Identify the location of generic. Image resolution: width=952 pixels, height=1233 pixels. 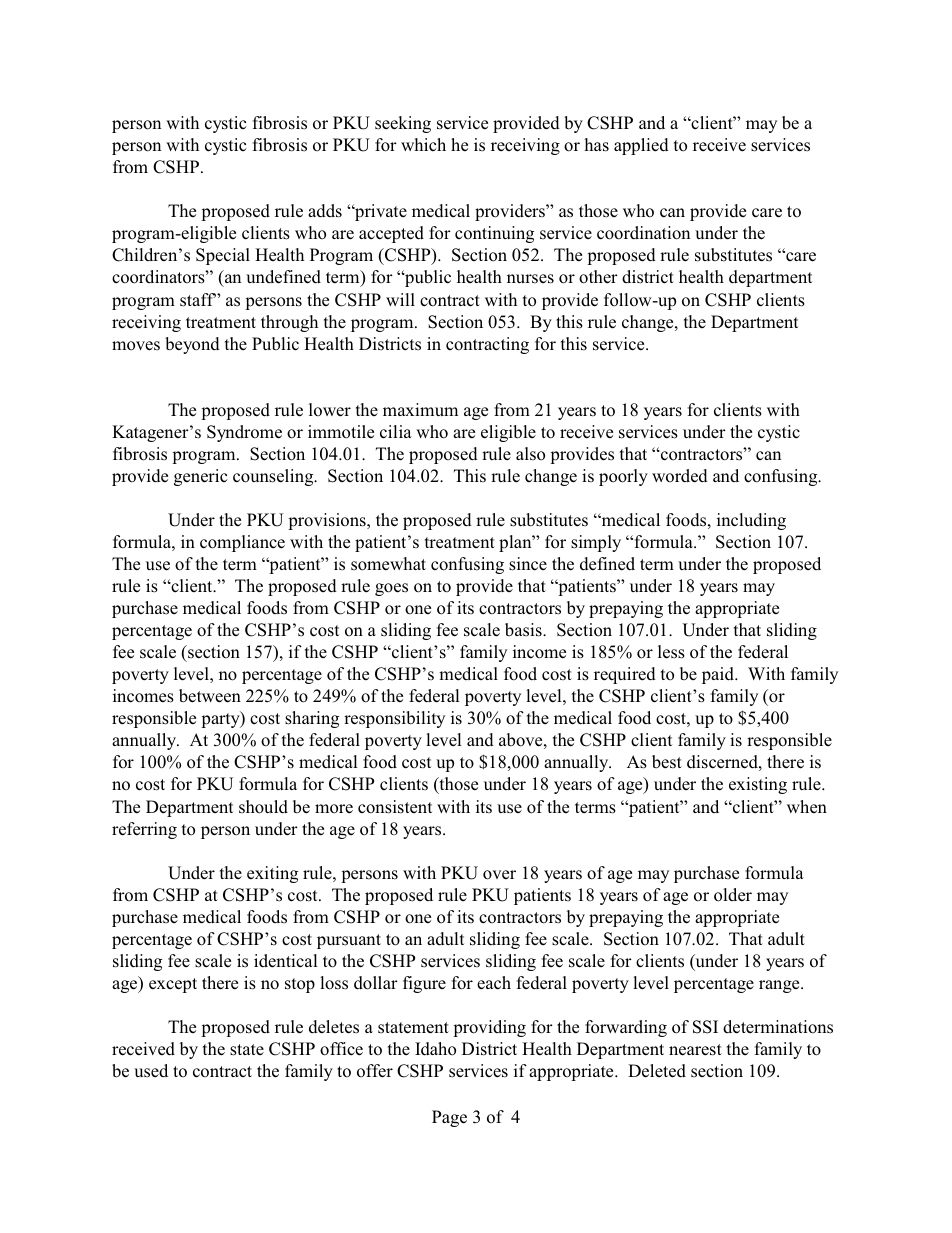
(200, 477).
